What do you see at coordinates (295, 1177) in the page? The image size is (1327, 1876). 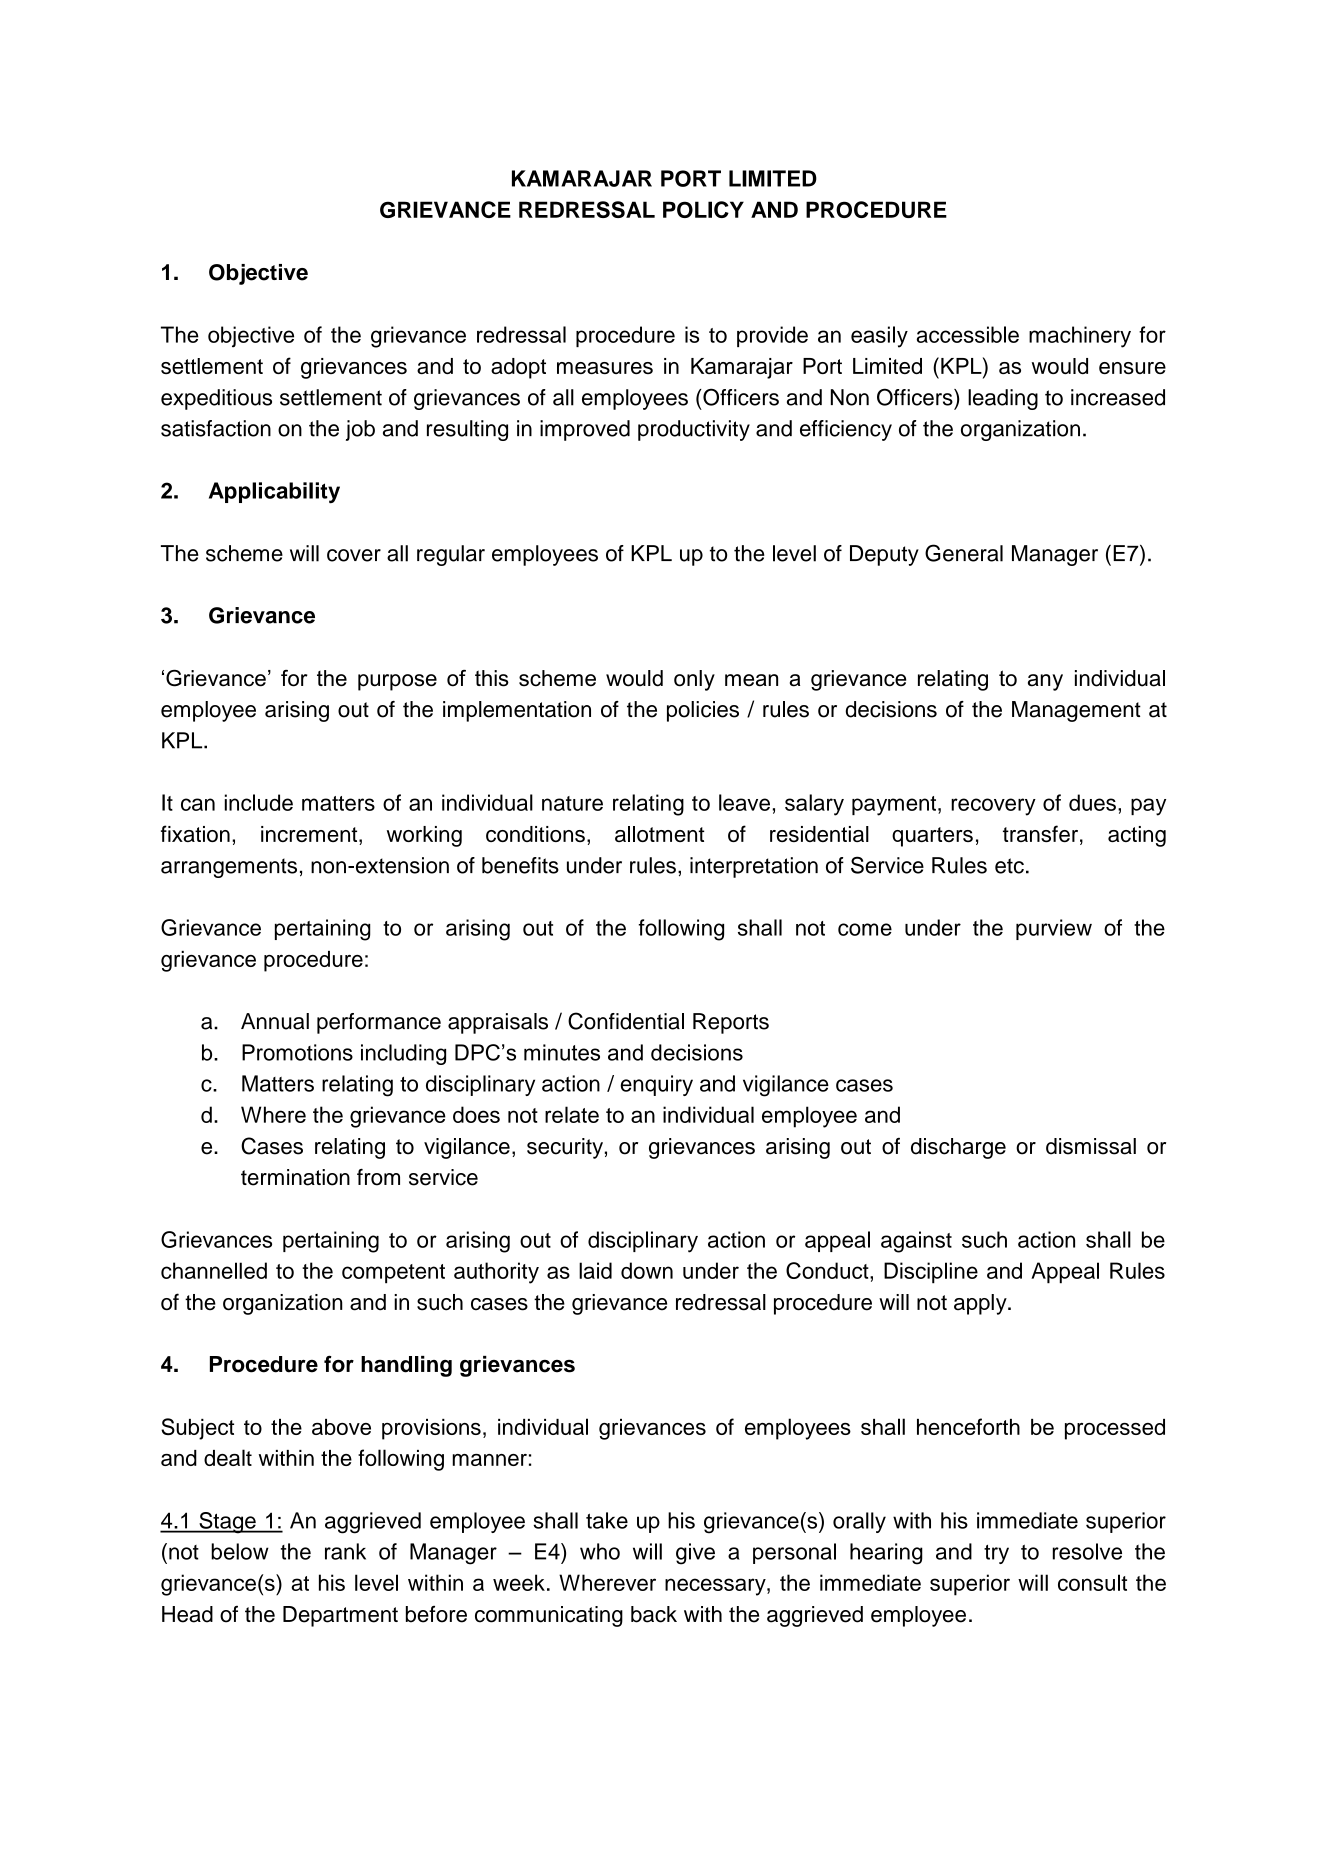 I see `termination` at bounding box center [295, 1177].
